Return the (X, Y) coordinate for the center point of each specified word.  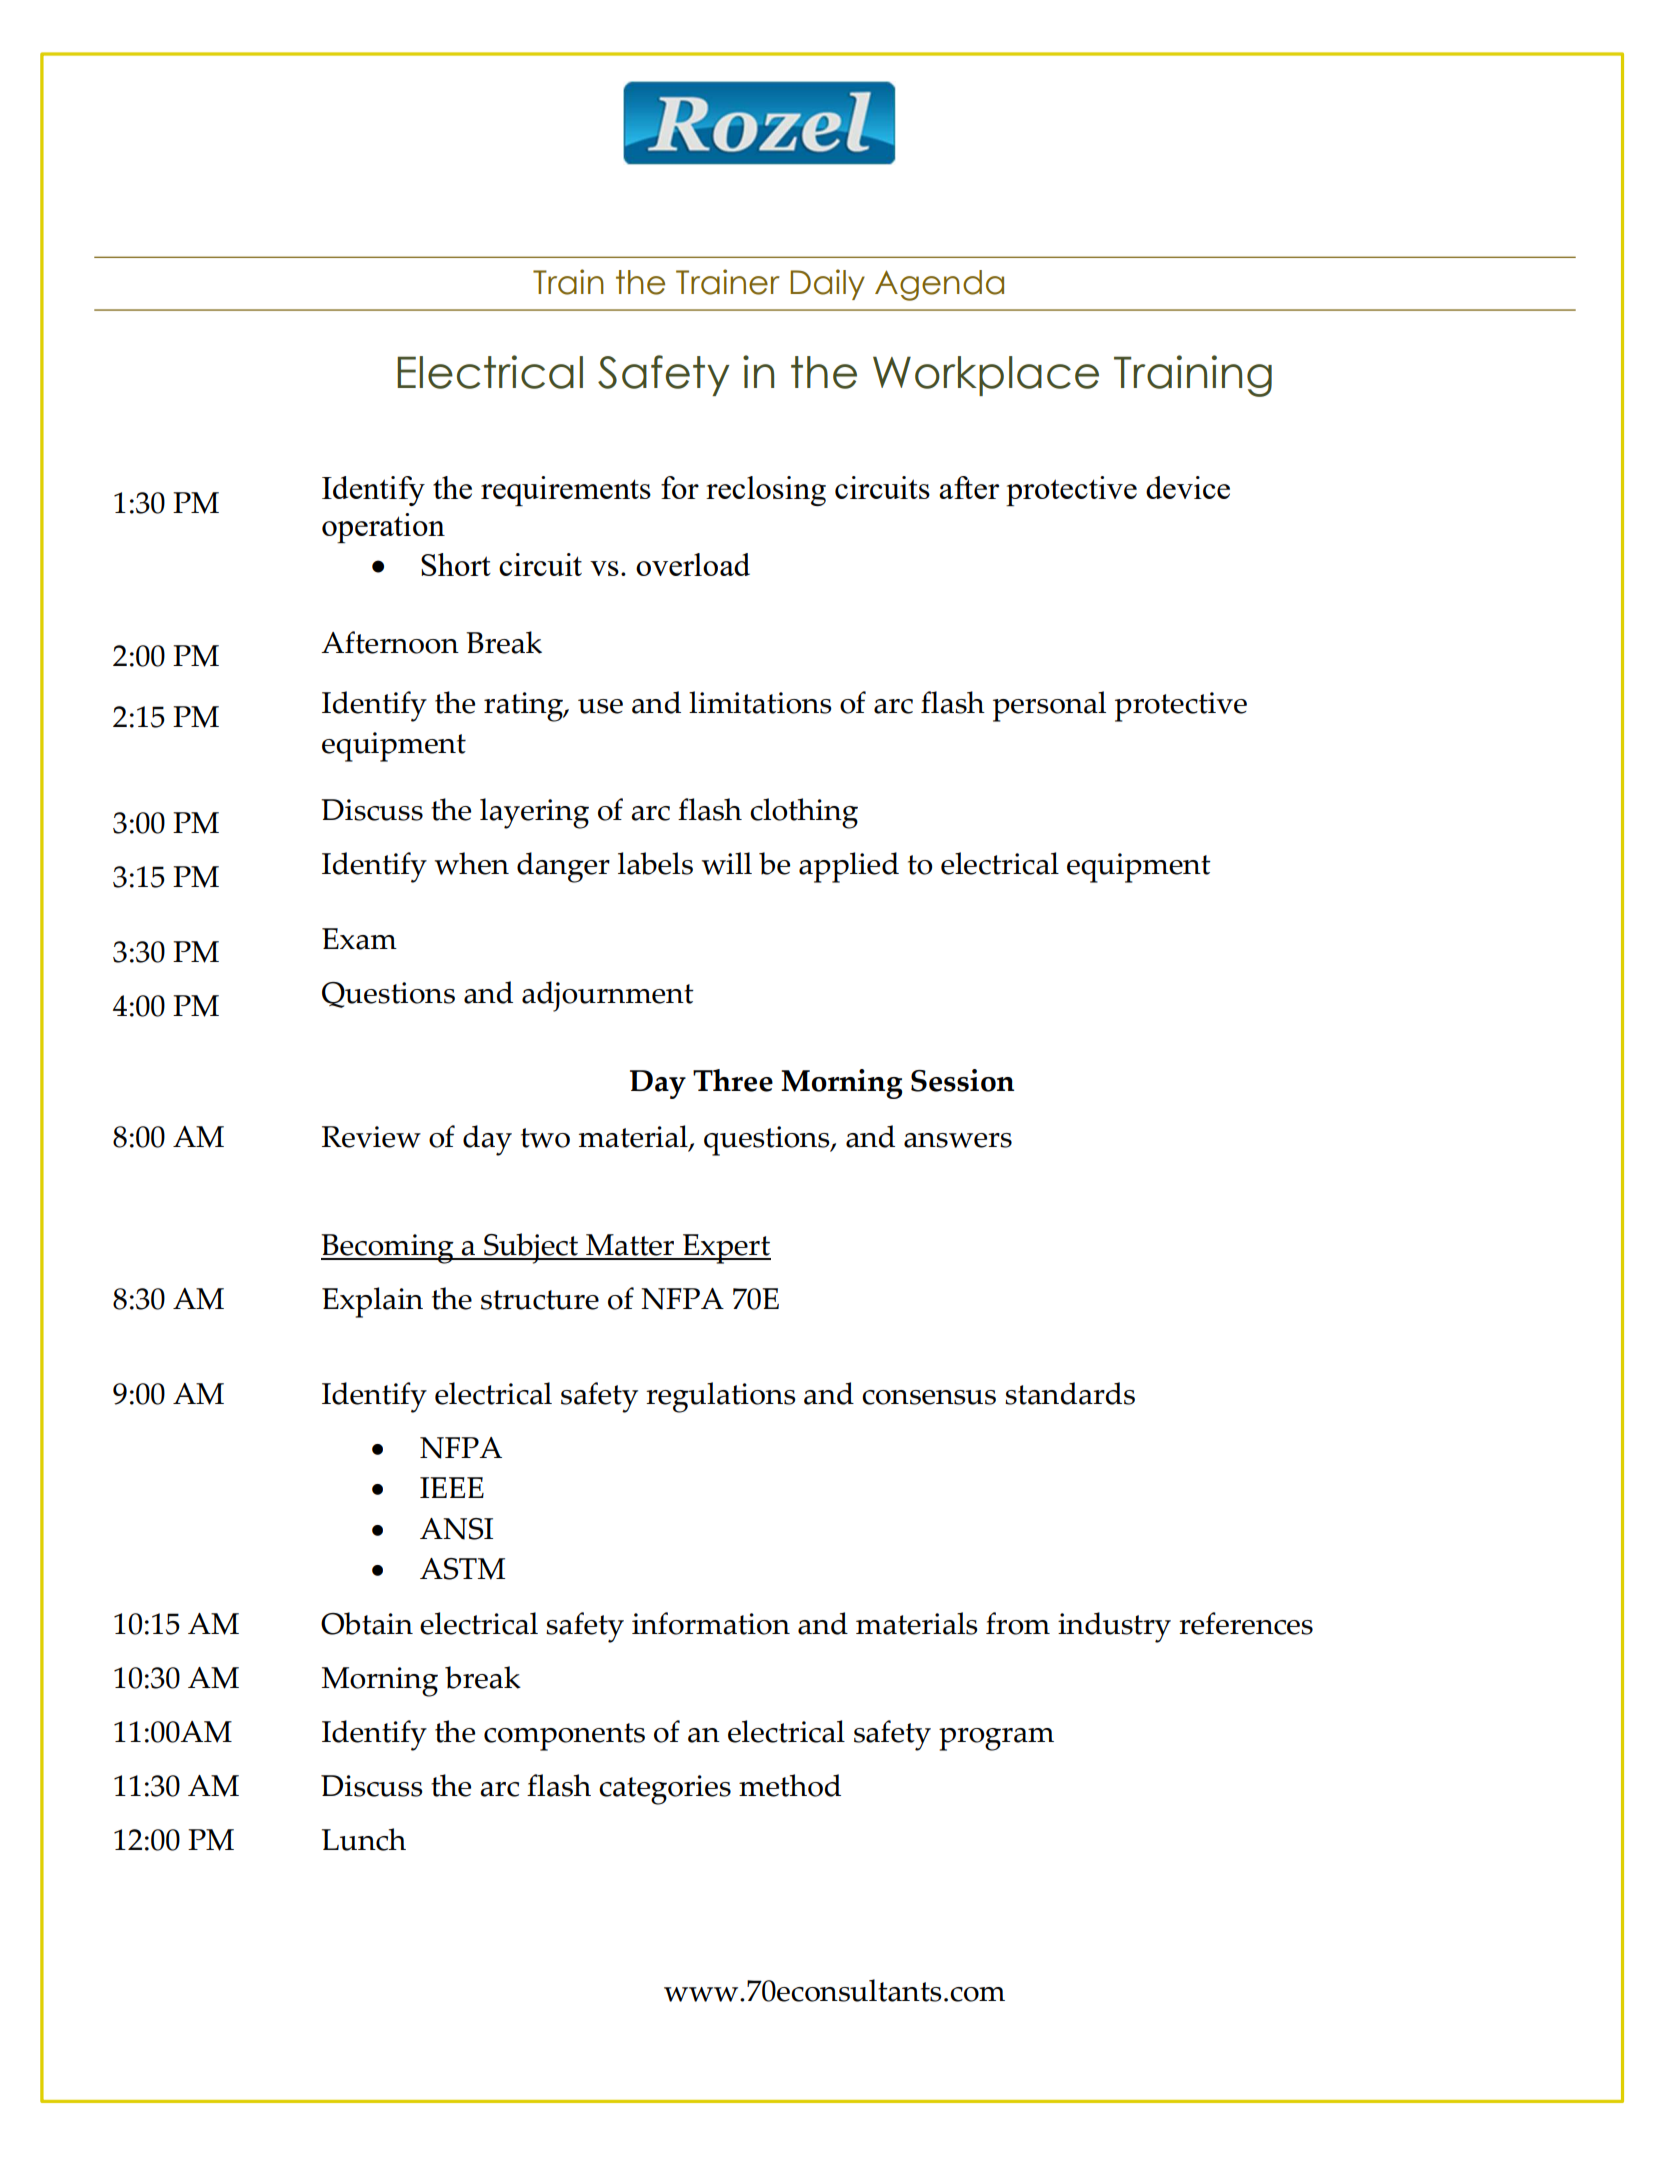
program (996, 1739)
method (790, 1785)
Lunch (364, 1839)
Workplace (986, 376)
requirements (566, 491)
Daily (827, 284)
